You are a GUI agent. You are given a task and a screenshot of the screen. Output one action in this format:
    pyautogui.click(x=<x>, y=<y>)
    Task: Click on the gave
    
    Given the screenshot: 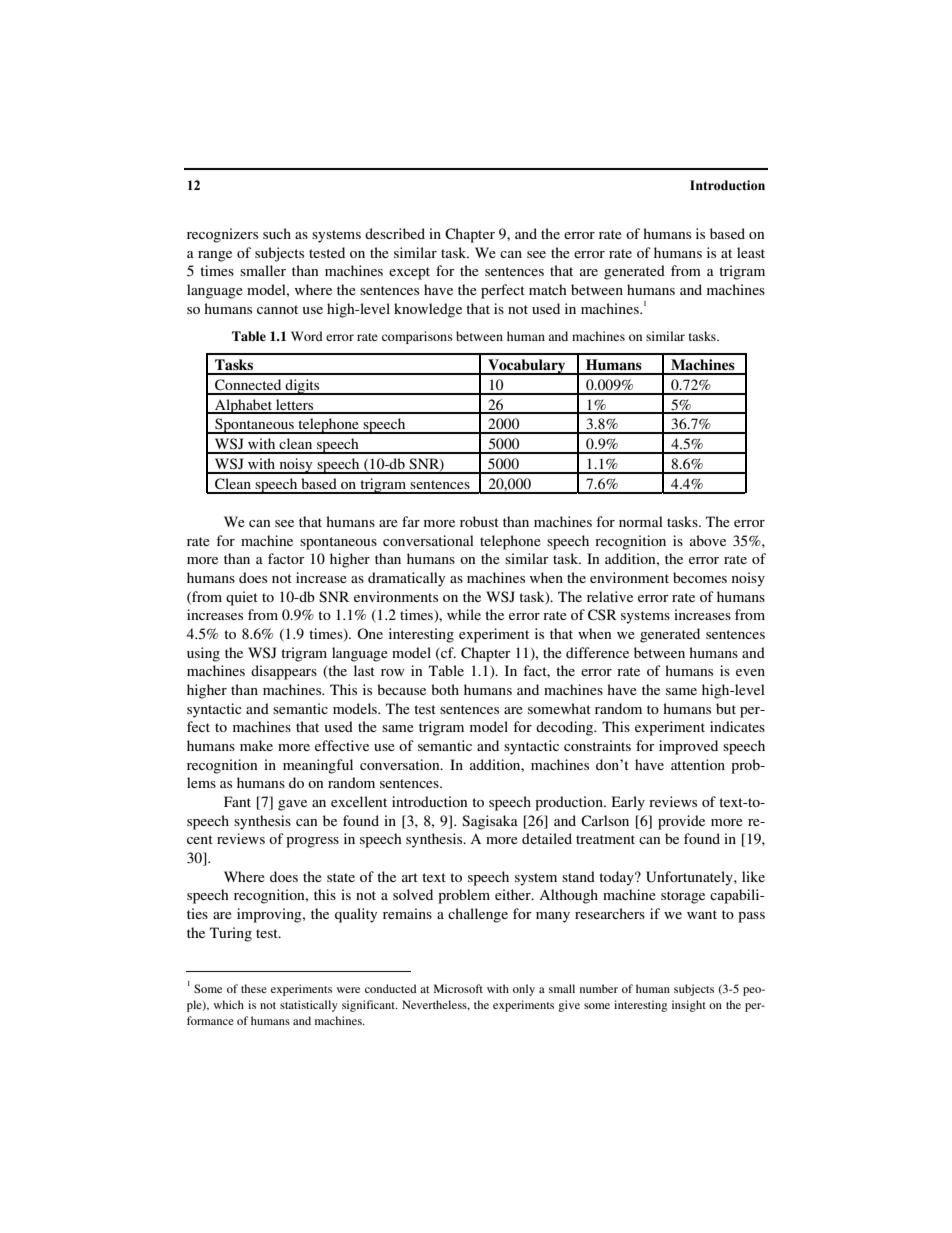 What is the action you would take?
    pyautogui.click(x=292, y=805)
